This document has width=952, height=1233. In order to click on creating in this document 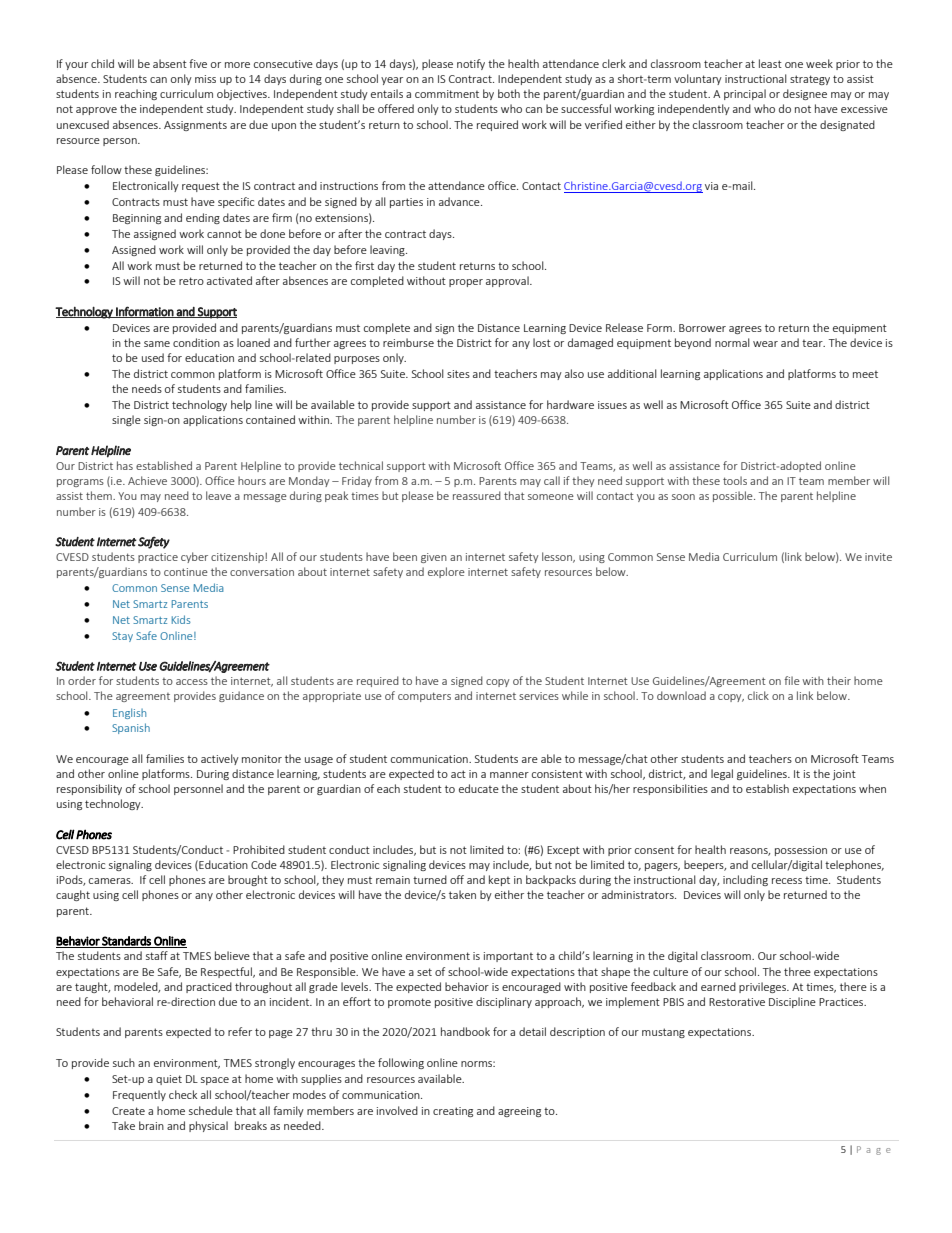, I will do `click(453, 1112)`.
